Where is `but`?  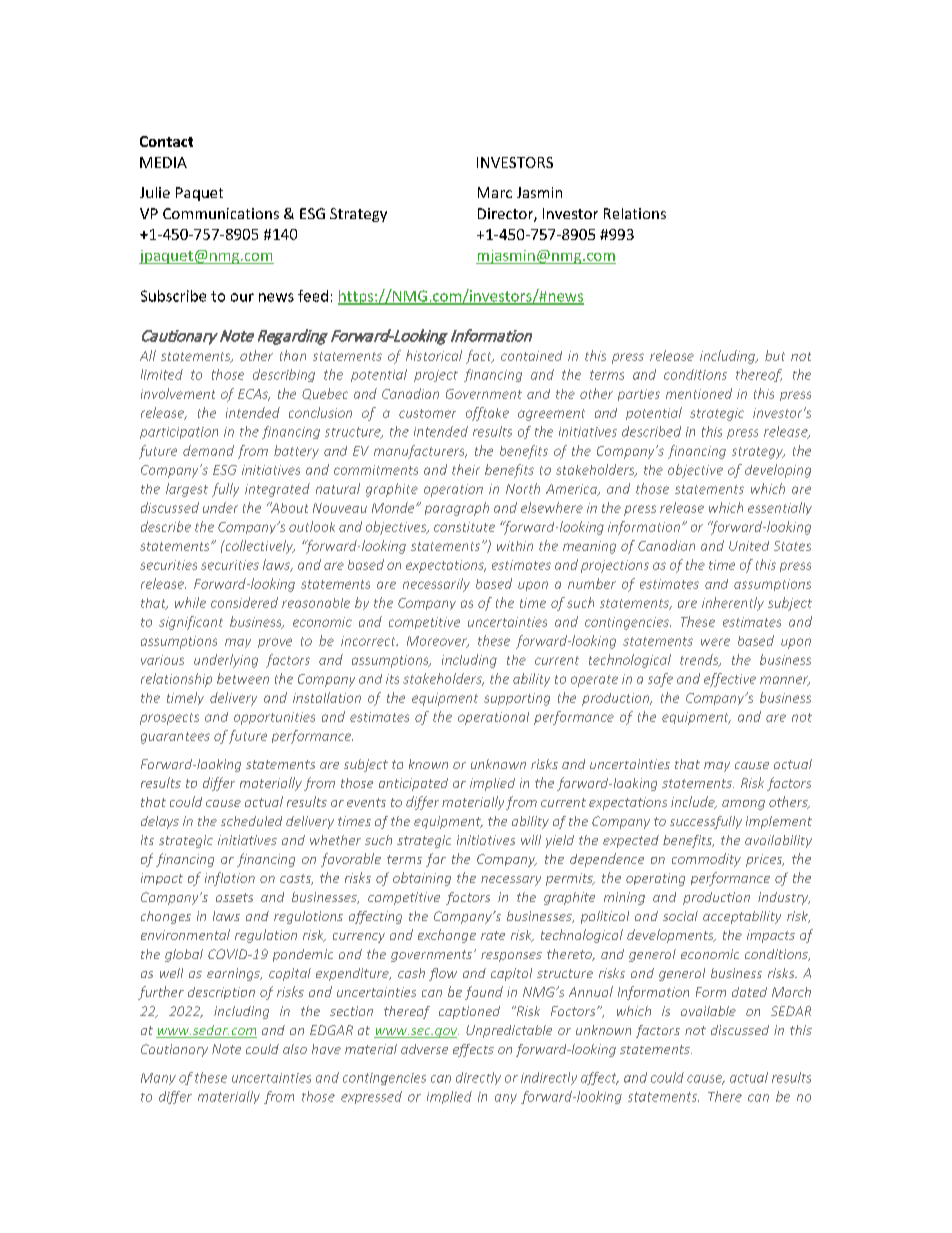 but is located at coordinates (775, 355).
